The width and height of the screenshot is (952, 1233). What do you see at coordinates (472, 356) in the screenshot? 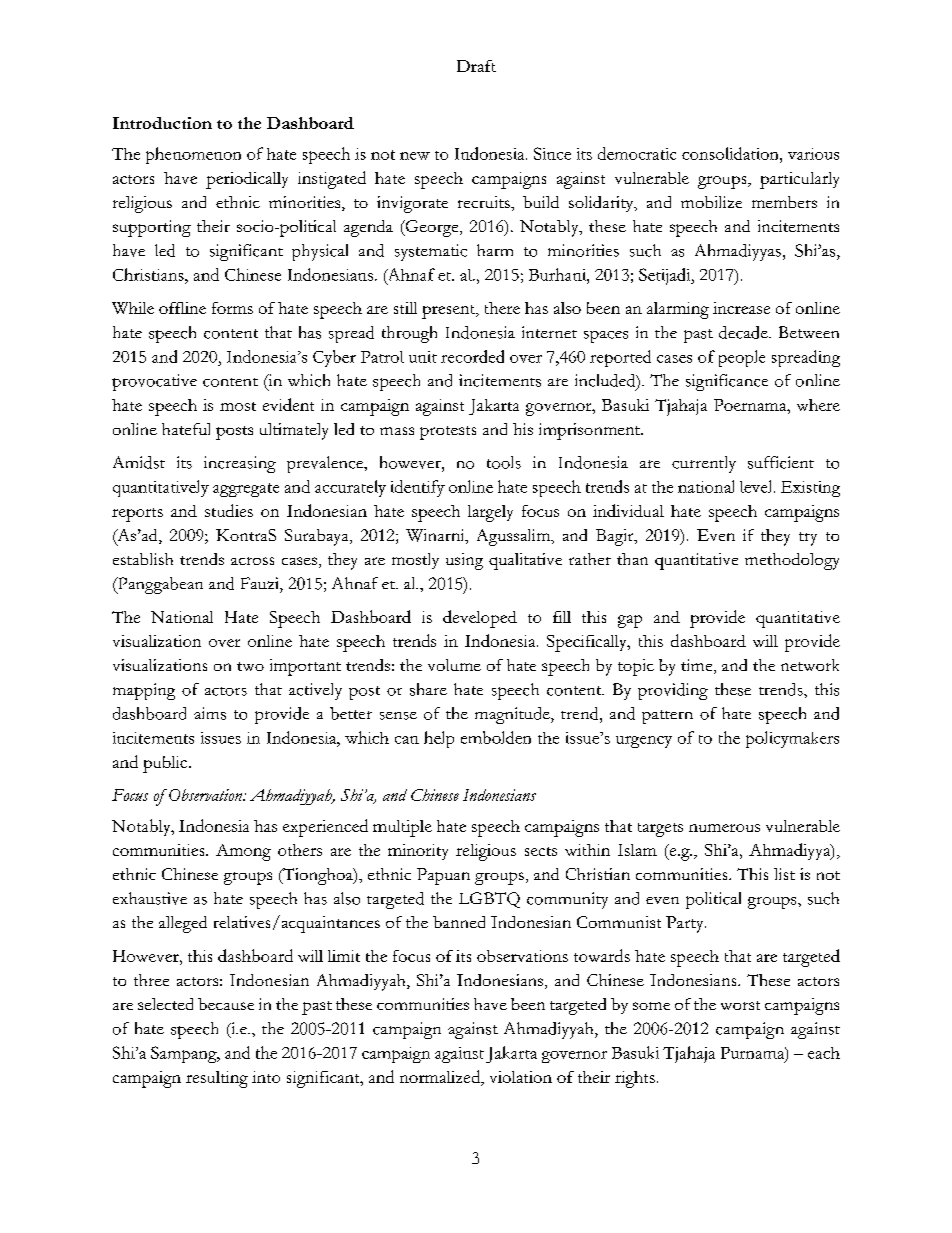
I see `recorded` at bounding box center [472, 356].
